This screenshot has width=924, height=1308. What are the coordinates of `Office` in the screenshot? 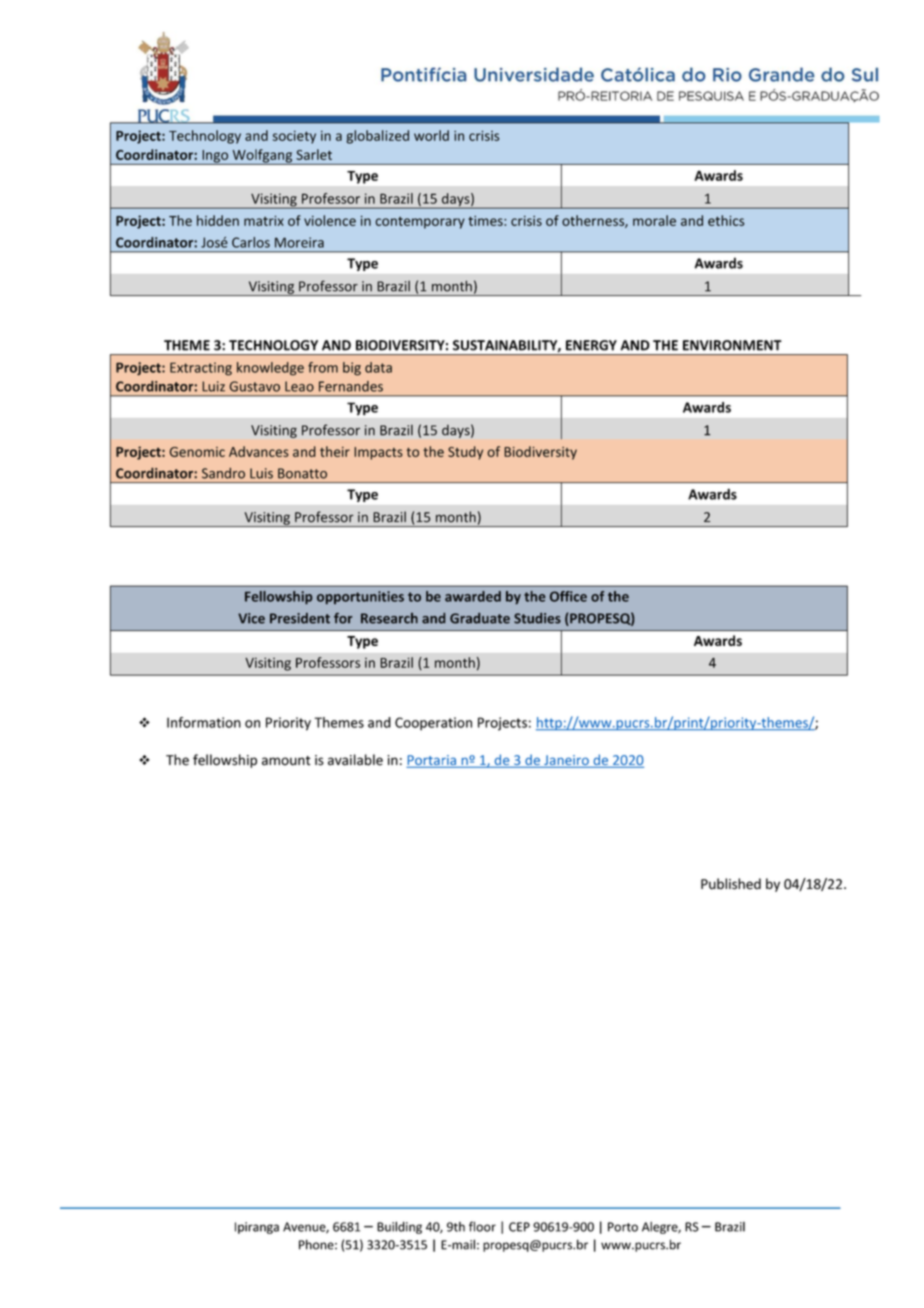 It's located at (568, 596).
